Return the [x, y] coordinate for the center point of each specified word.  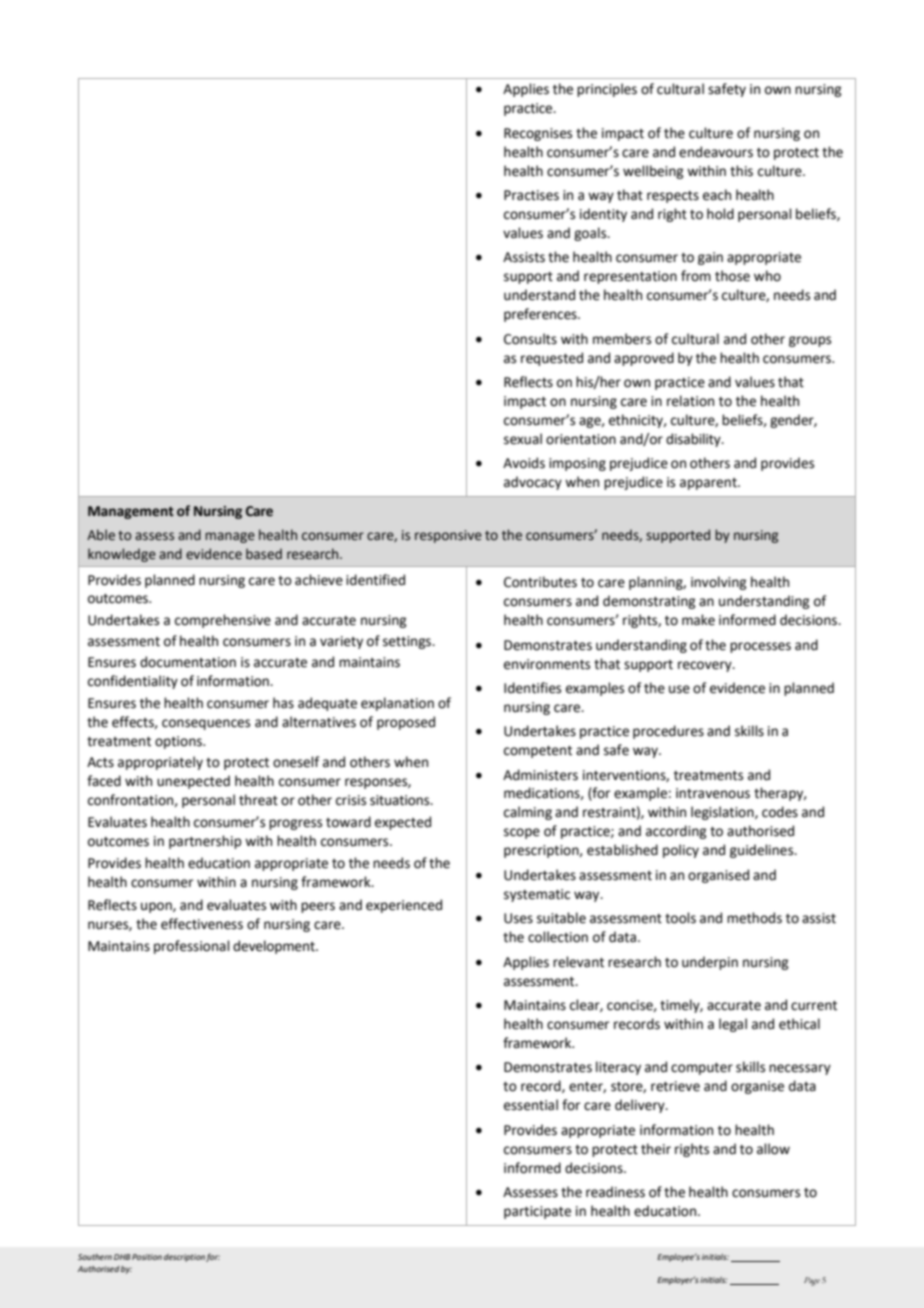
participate [537, 1212]
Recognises [538, 134]
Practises [531, 195]
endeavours [716, 152]
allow [773, 1149]
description [184, 1258]
